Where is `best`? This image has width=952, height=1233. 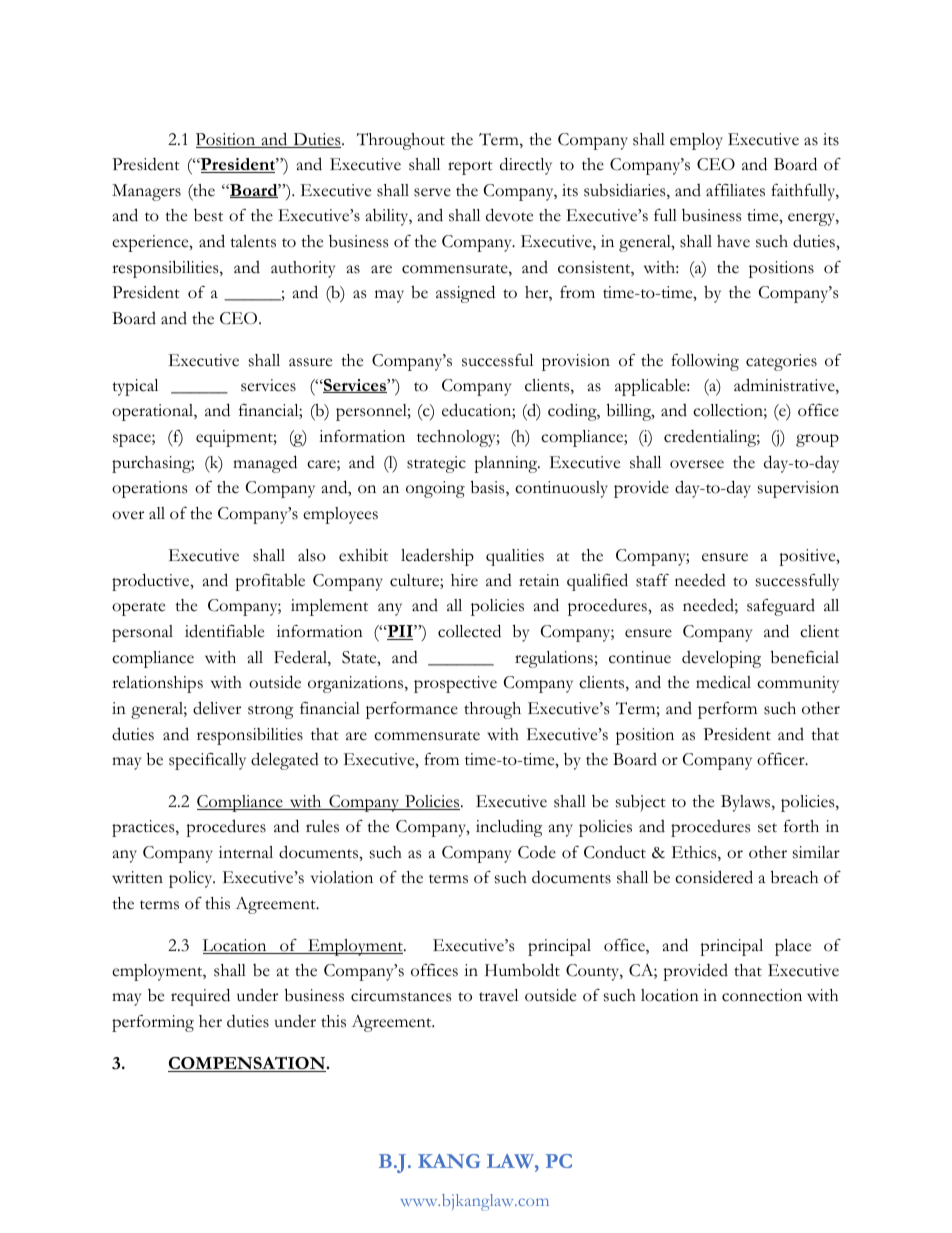
best is located at coordinates (208, 215).
